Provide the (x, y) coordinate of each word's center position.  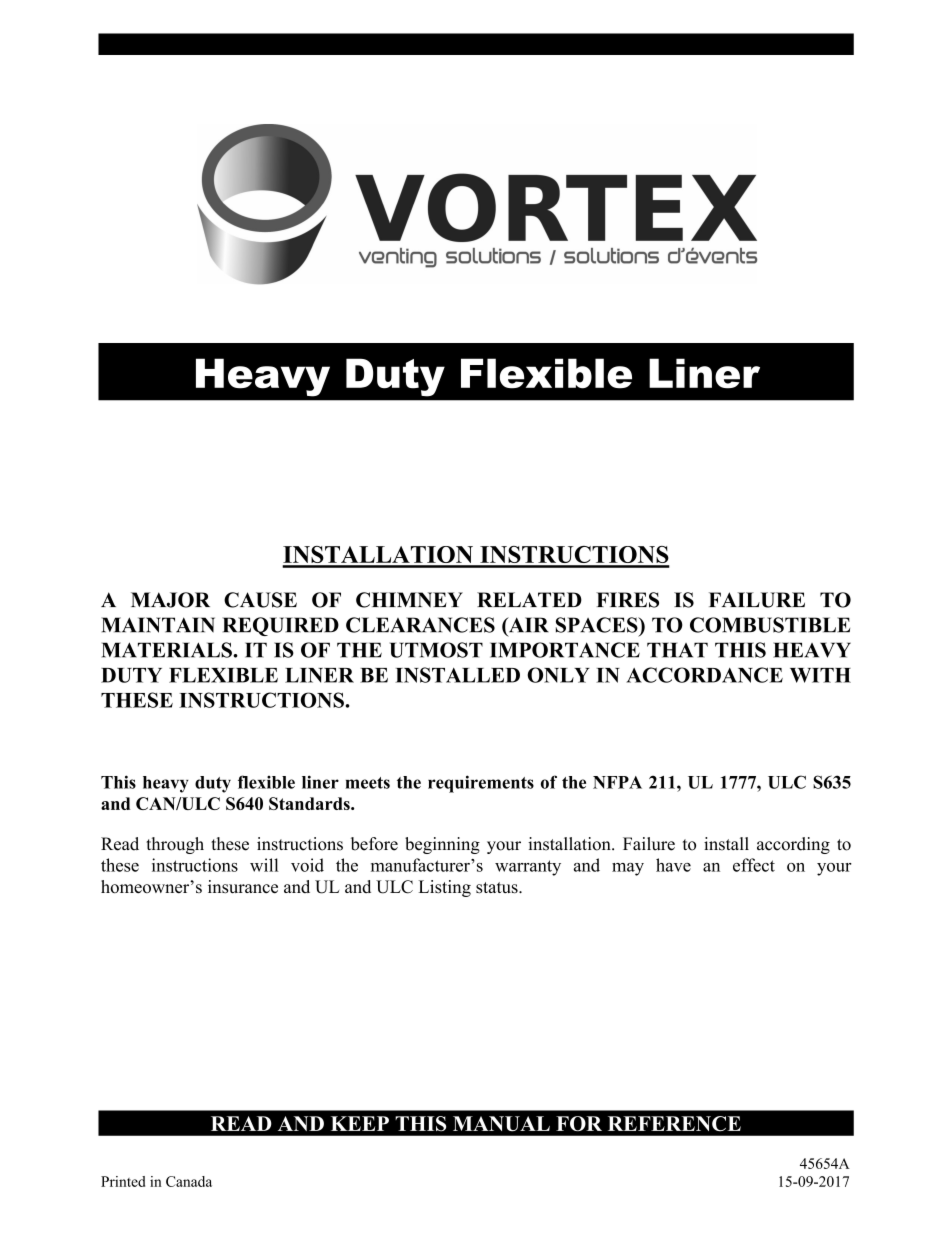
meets (367, 783)
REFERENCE (674, 1123)
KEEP (360, 1123)
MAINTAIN (158, 625)
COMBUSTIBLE (770, 625)
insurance (243, 887)
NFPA (617, 782)
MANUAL (501, 1124)
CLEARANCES (420, 625)
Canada (189, 1181)
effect (754, 865)
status (498, 888)
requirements (481, 784)
